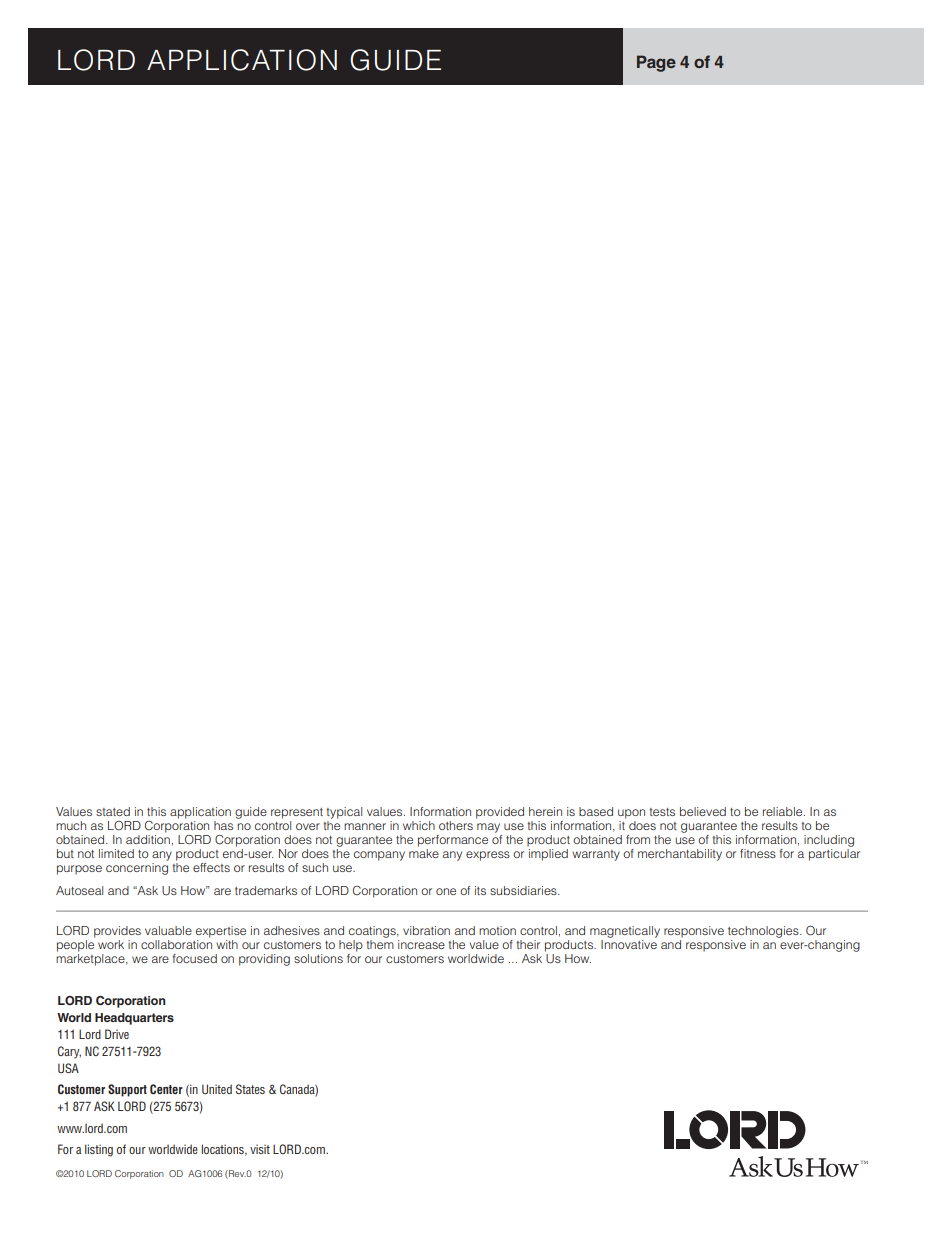 The width and height of the page is (952, 1233). Describe the element at coordinates (703, 811) in the page. I see `believed` at that location.
